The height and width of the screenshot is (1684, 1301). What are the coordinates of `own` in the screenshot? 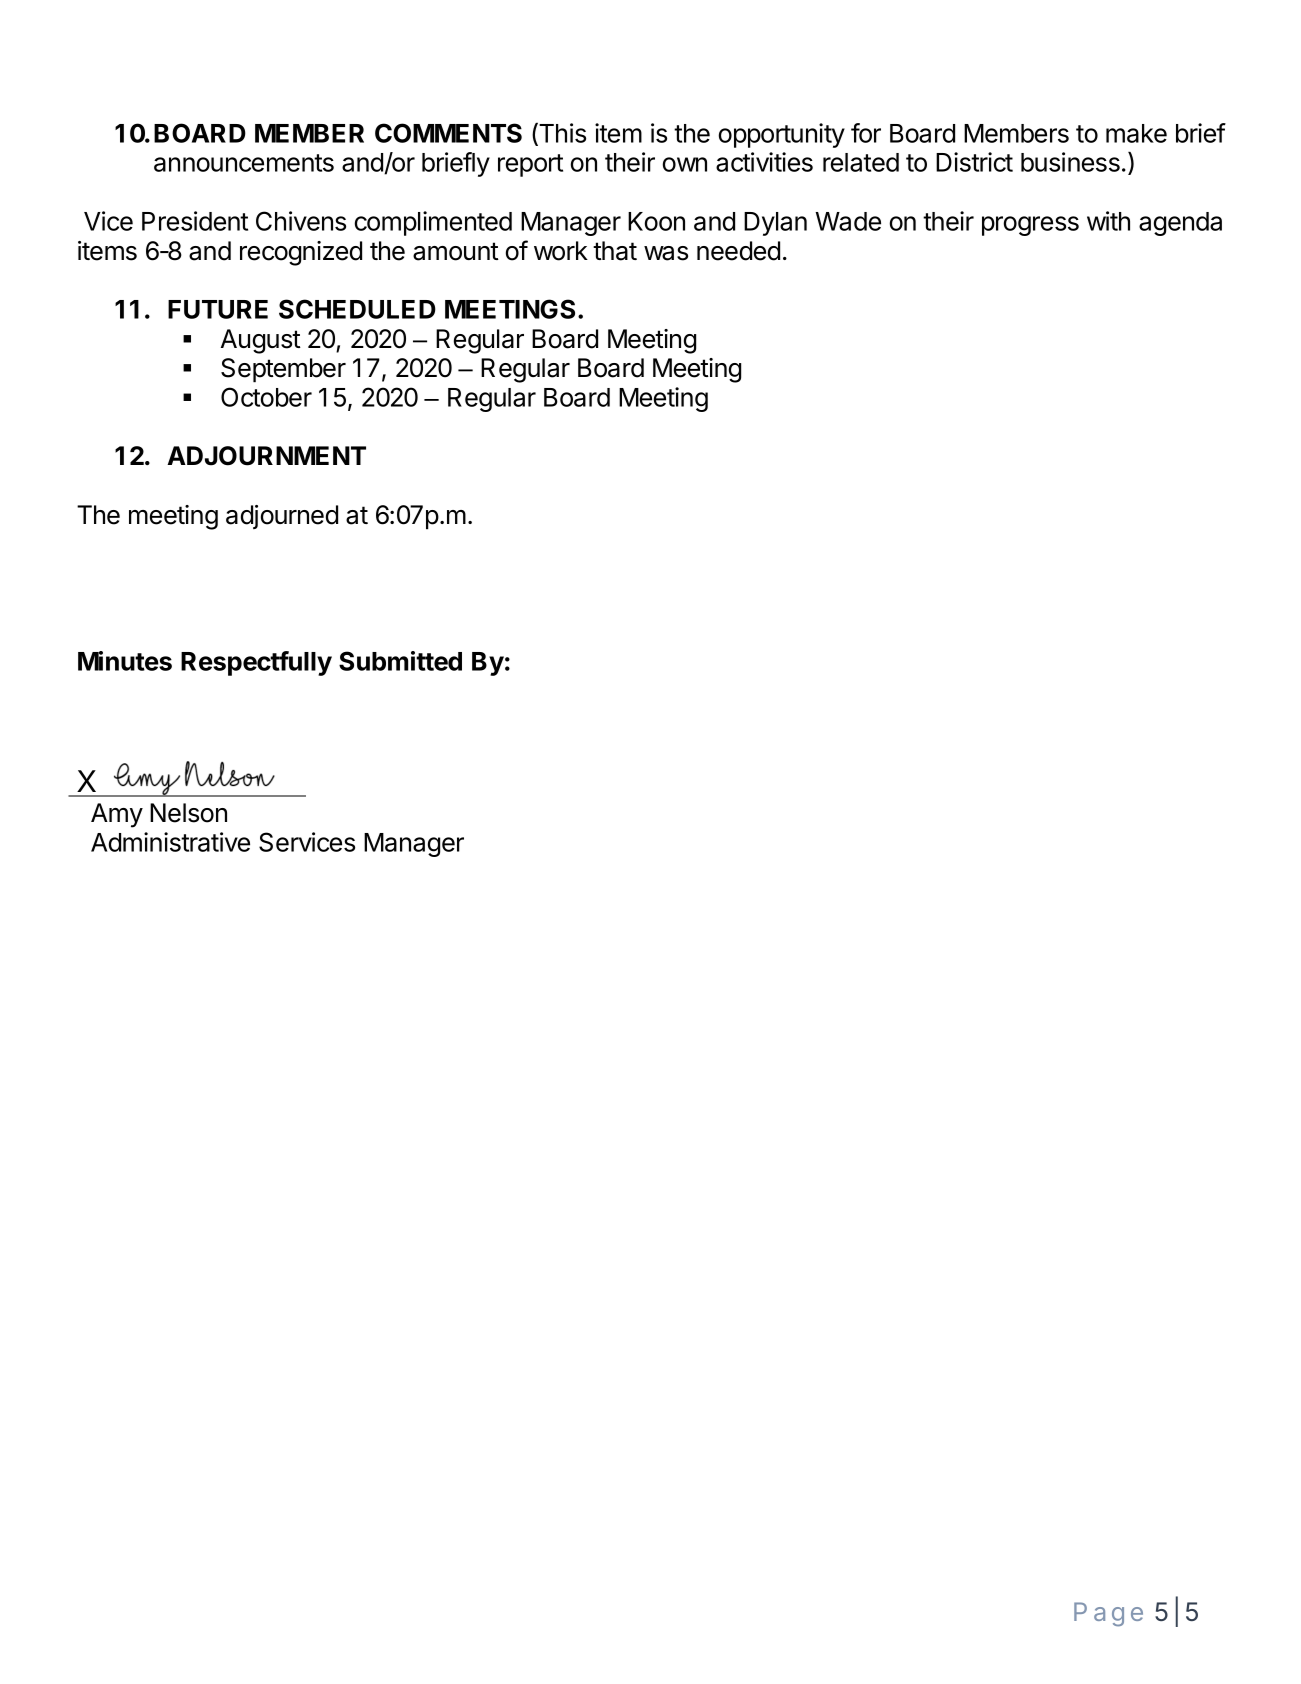 It's located at (685, 164).
